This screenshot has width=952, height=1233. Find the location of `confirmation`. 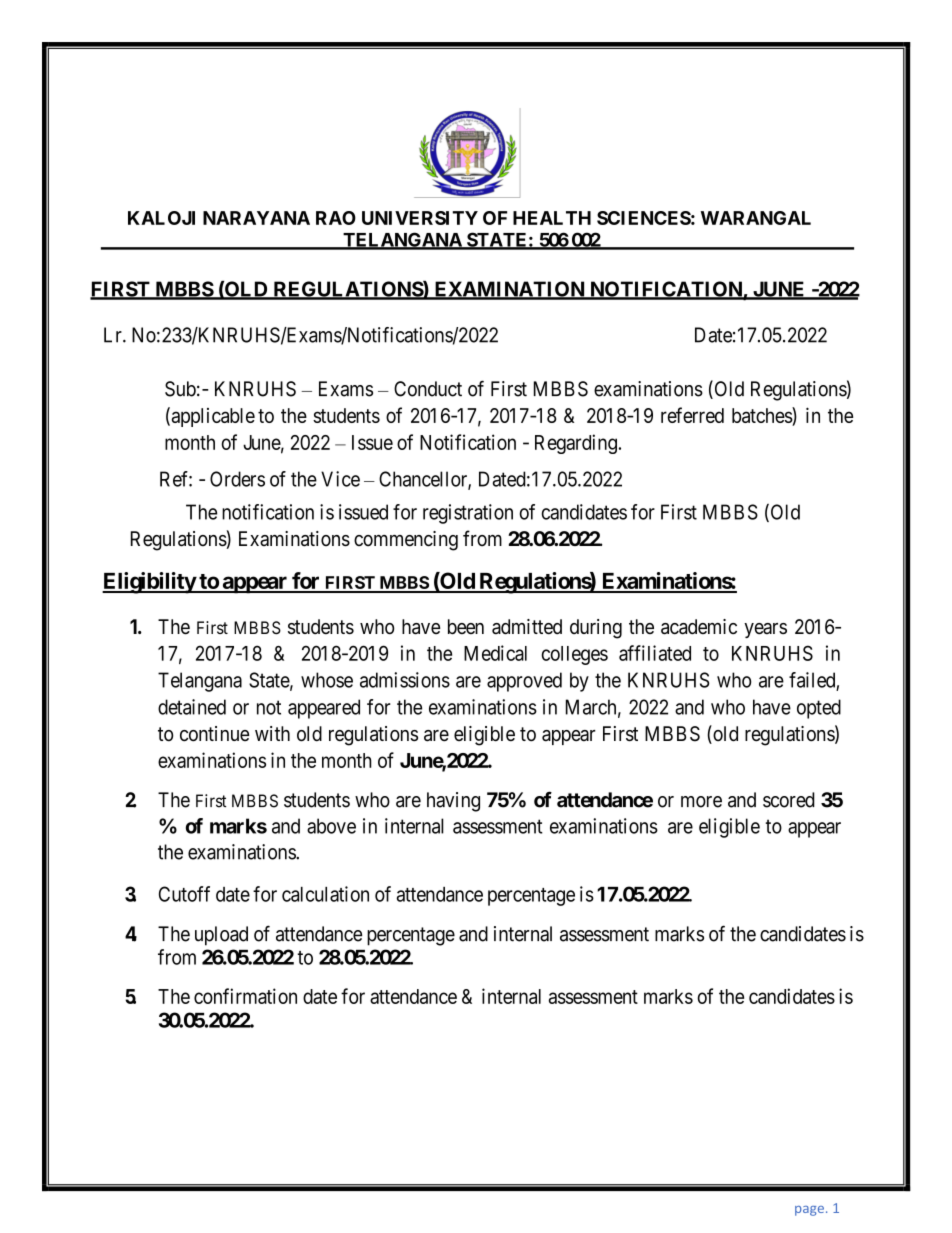

confirmation is located at coordinates (245, 996).
